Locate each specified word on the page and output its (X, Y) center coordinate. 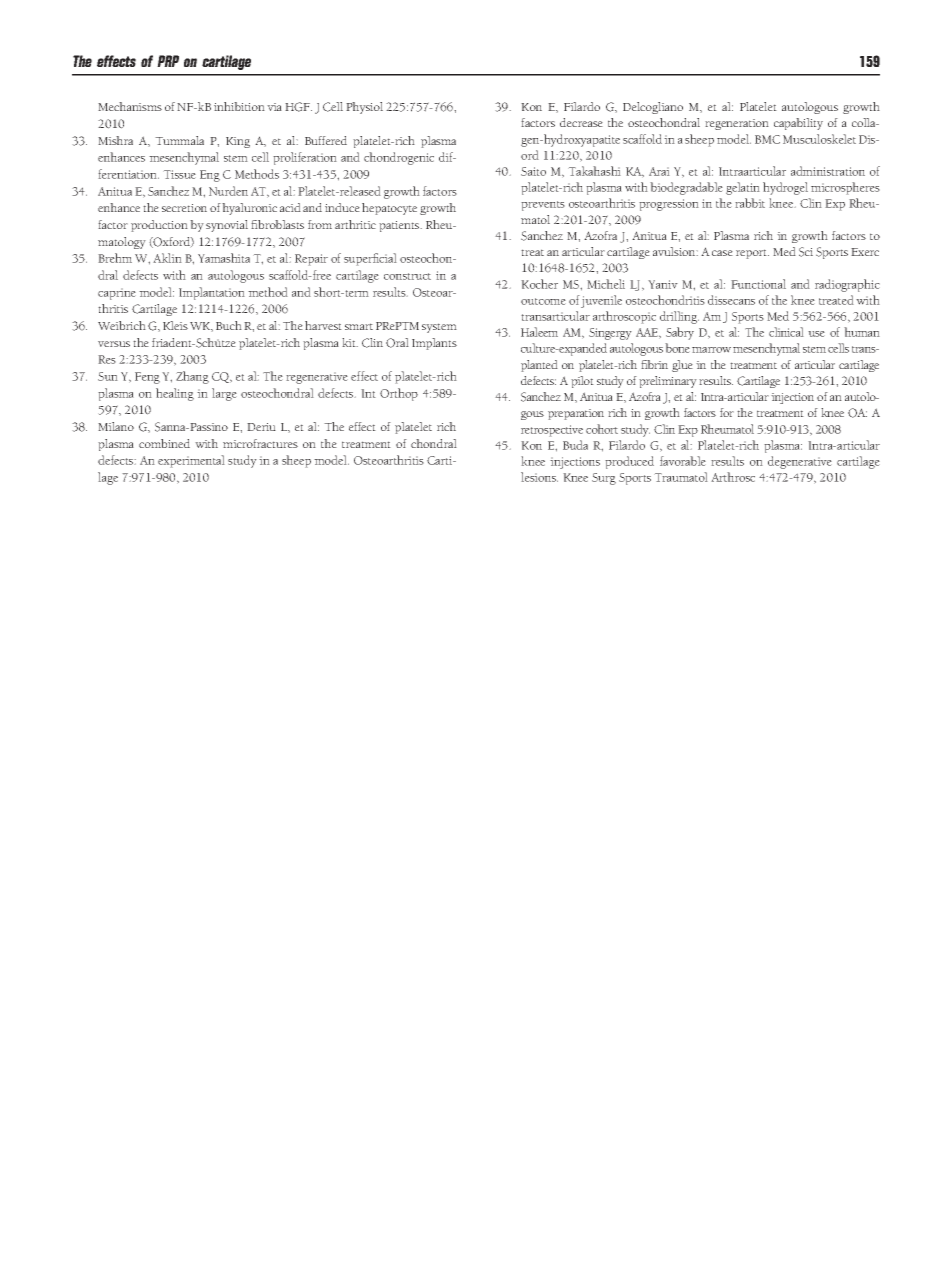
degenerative (800, 462)
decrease (581, 122)
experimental (191, 461)
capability (798, 124)
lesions (539, 477)
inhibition (239, 106)
